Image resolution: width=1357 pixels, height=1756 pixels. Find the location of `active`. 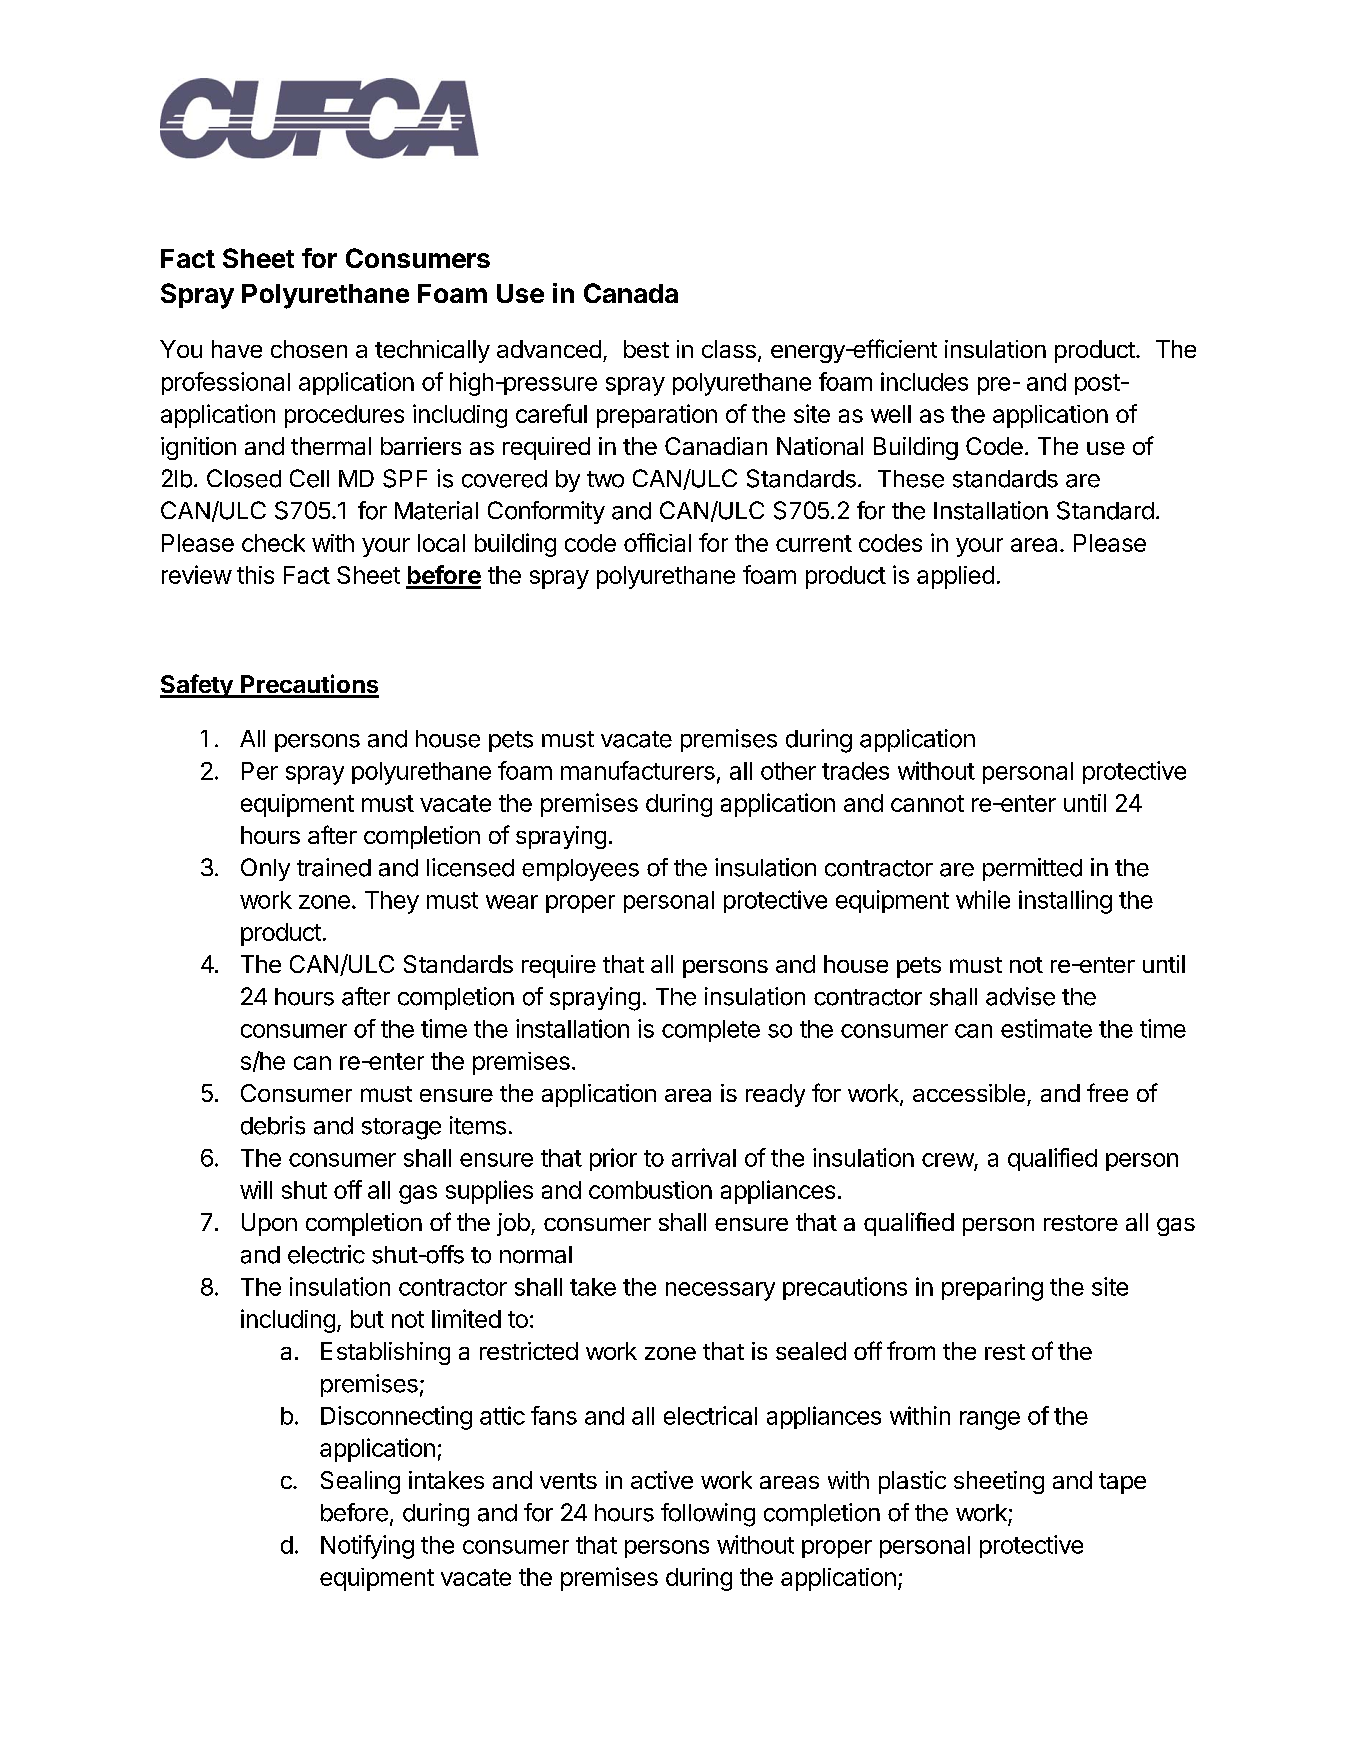

active is located at coordinates (662, 1480).
